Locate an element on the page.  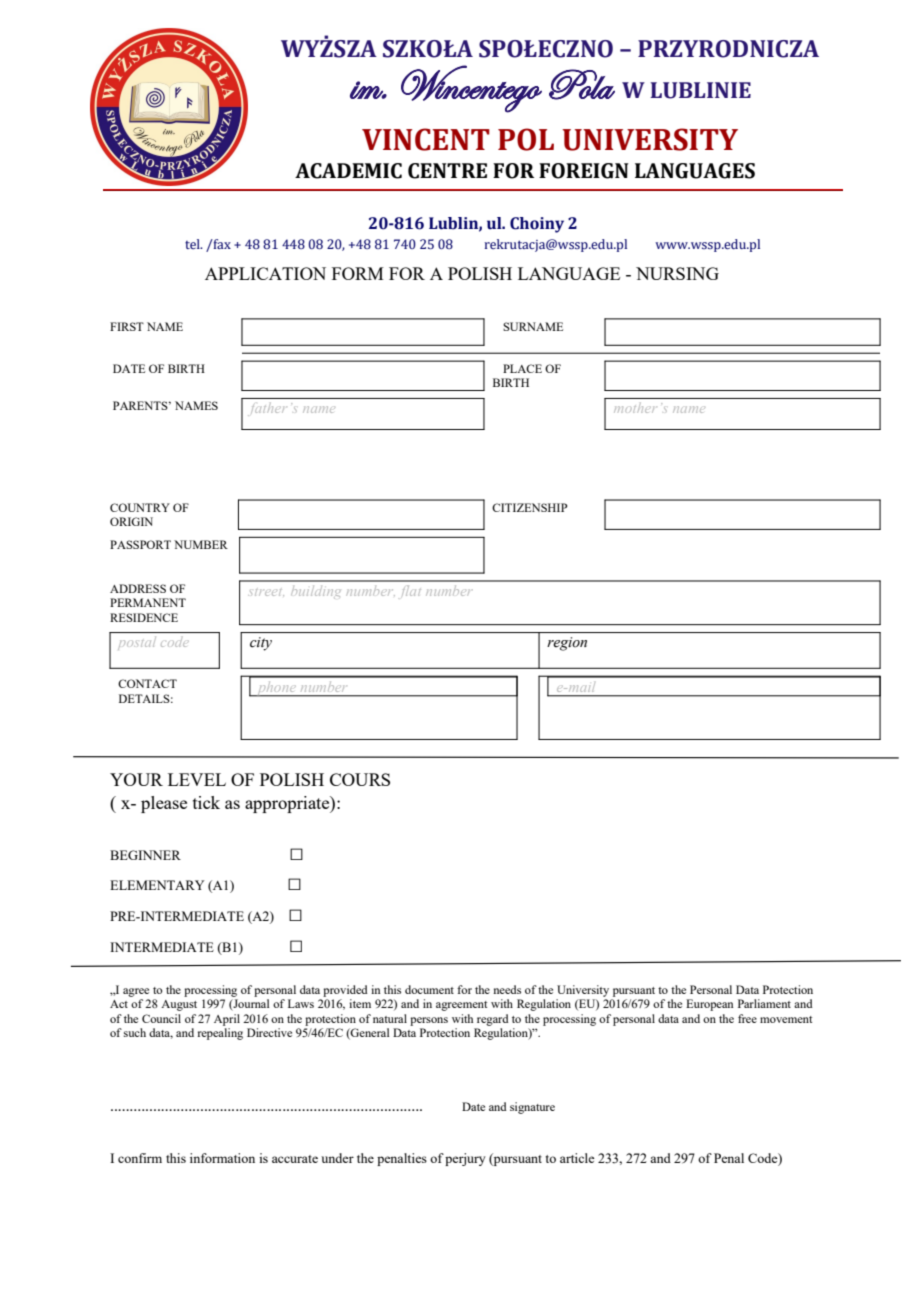
COURS is located at coordinates (360, 779).
